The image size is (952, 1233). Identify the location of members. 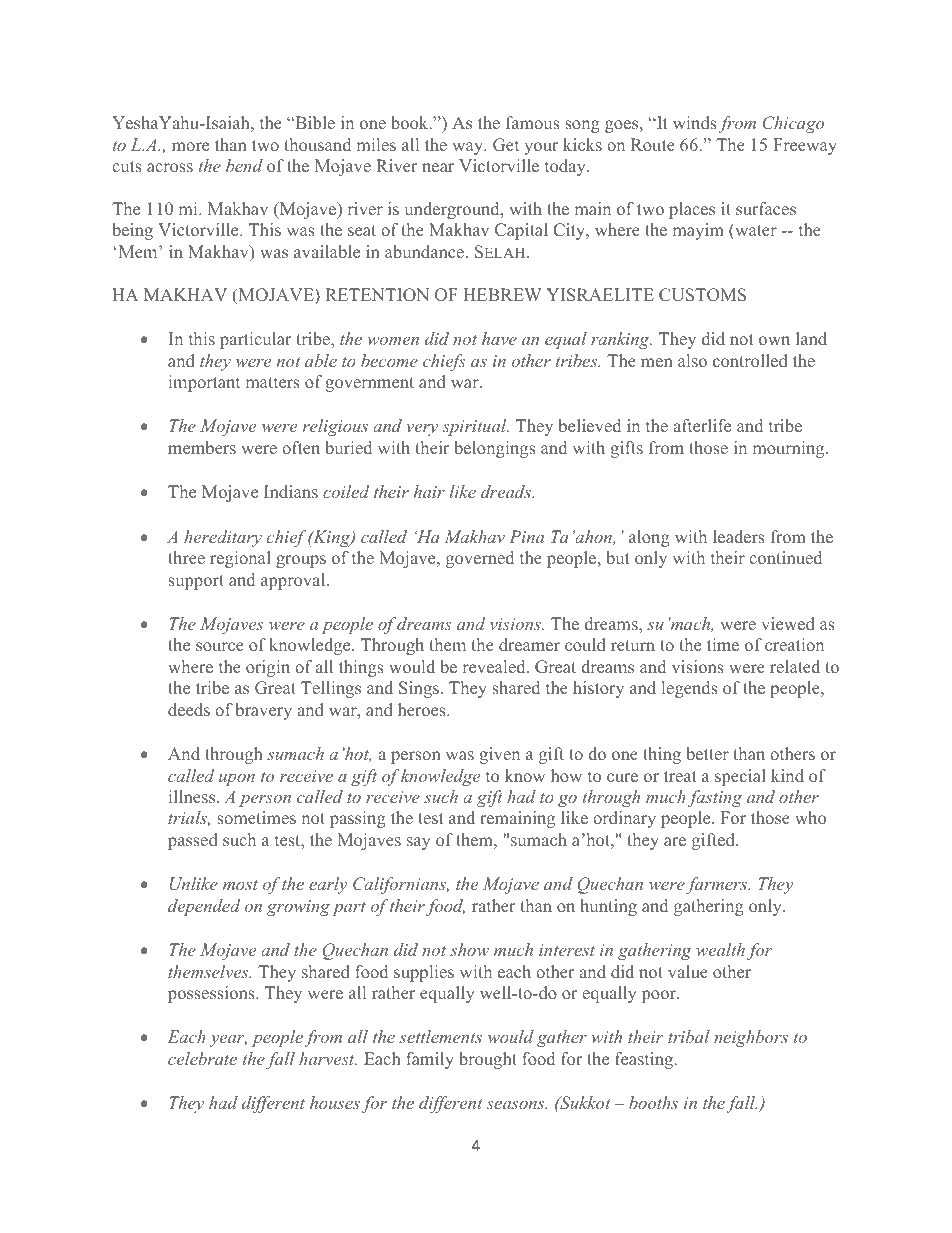
(202, 447).
